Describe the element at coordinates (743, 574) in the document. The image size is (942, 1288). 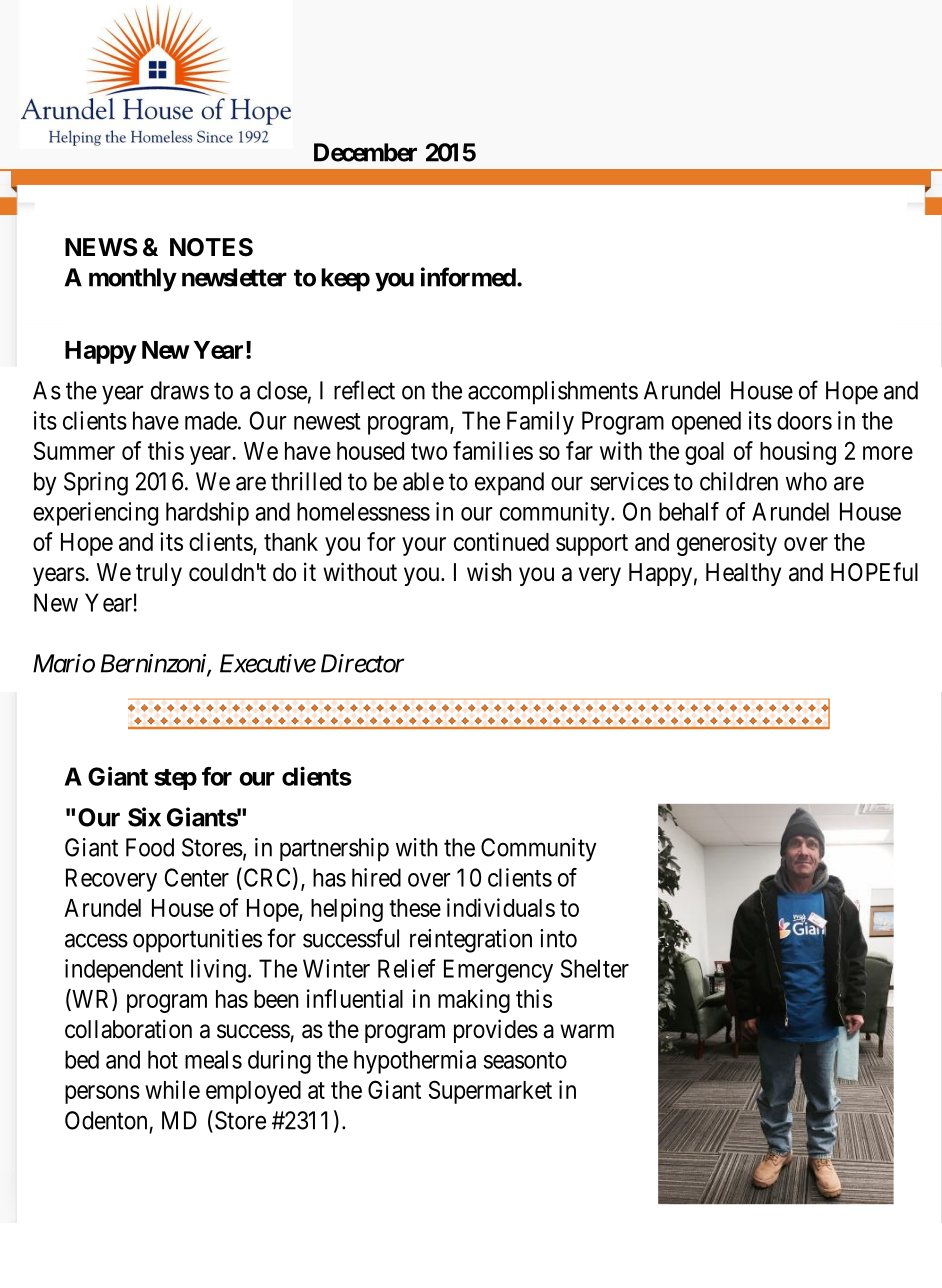
I see `Healthy` at that location.
